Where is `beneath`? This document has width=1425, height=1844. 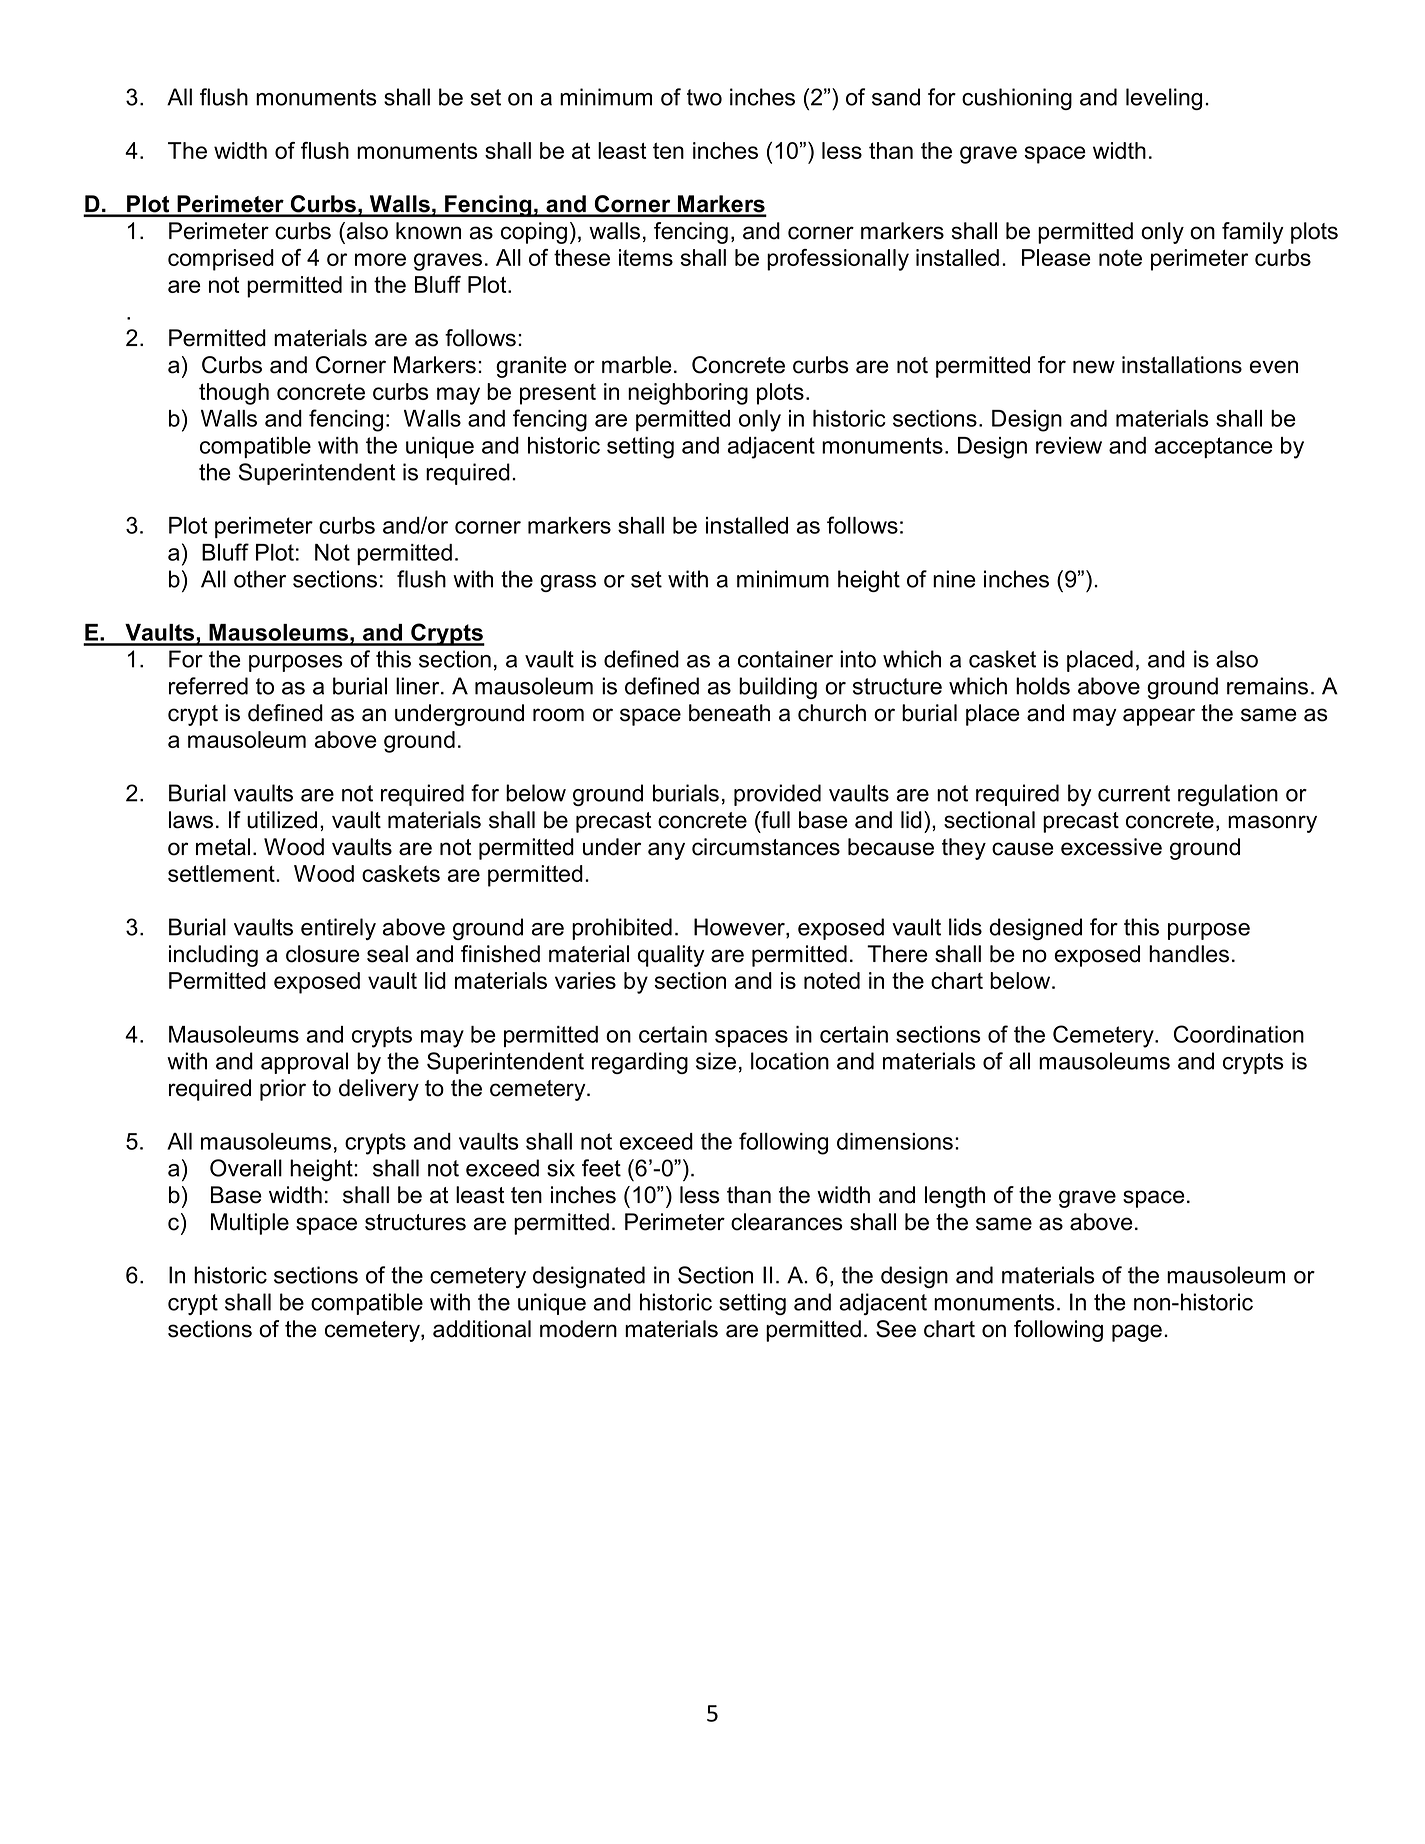 beneath is located at coordinates (729, 713).
